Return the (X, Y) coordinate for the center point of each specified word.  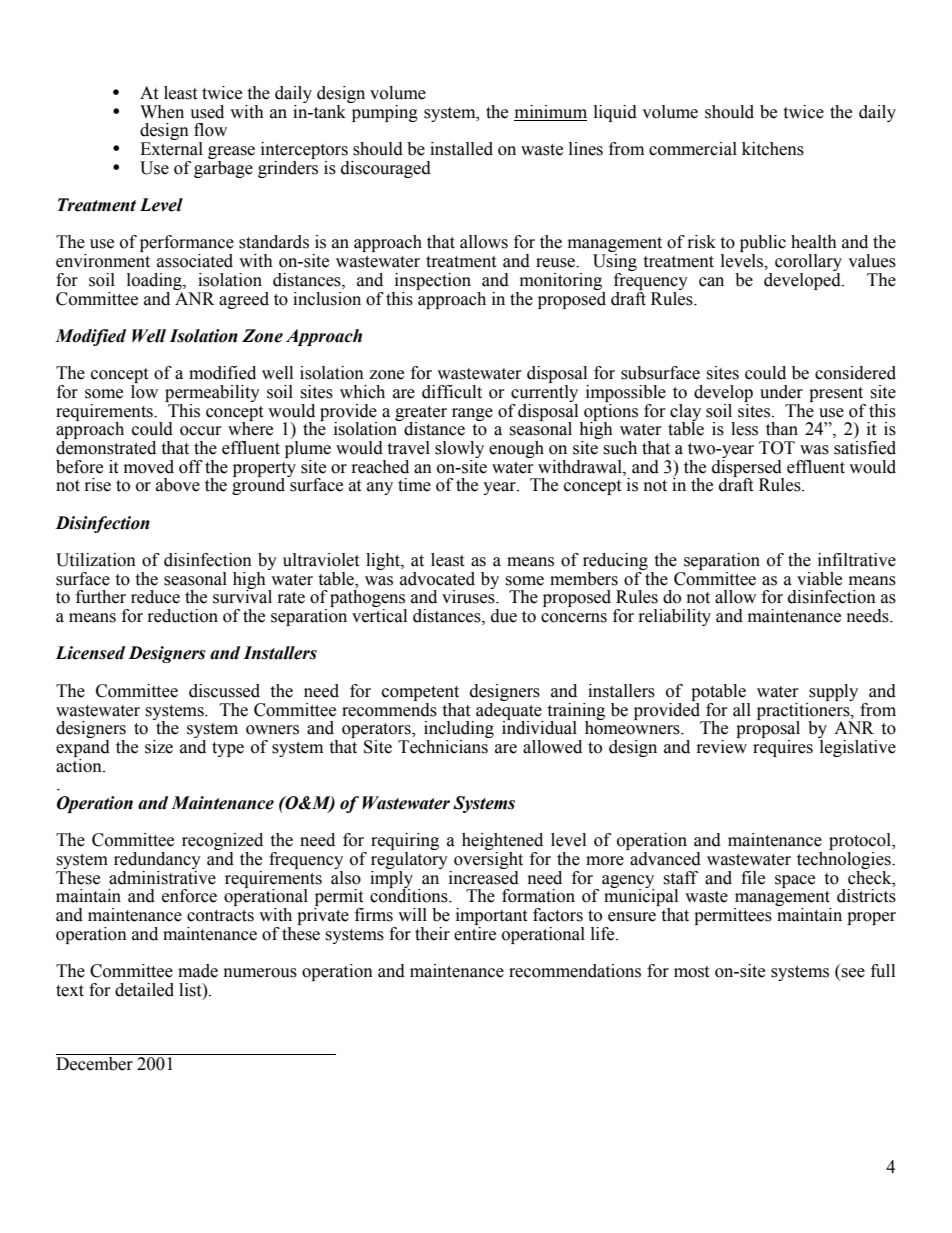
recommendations (575, 971)
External (171, 149)
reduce (155, 597)
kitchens (773, 149)
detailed (144, 990)
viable (819, 579)
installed (461, 149)
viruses (469, 596)
